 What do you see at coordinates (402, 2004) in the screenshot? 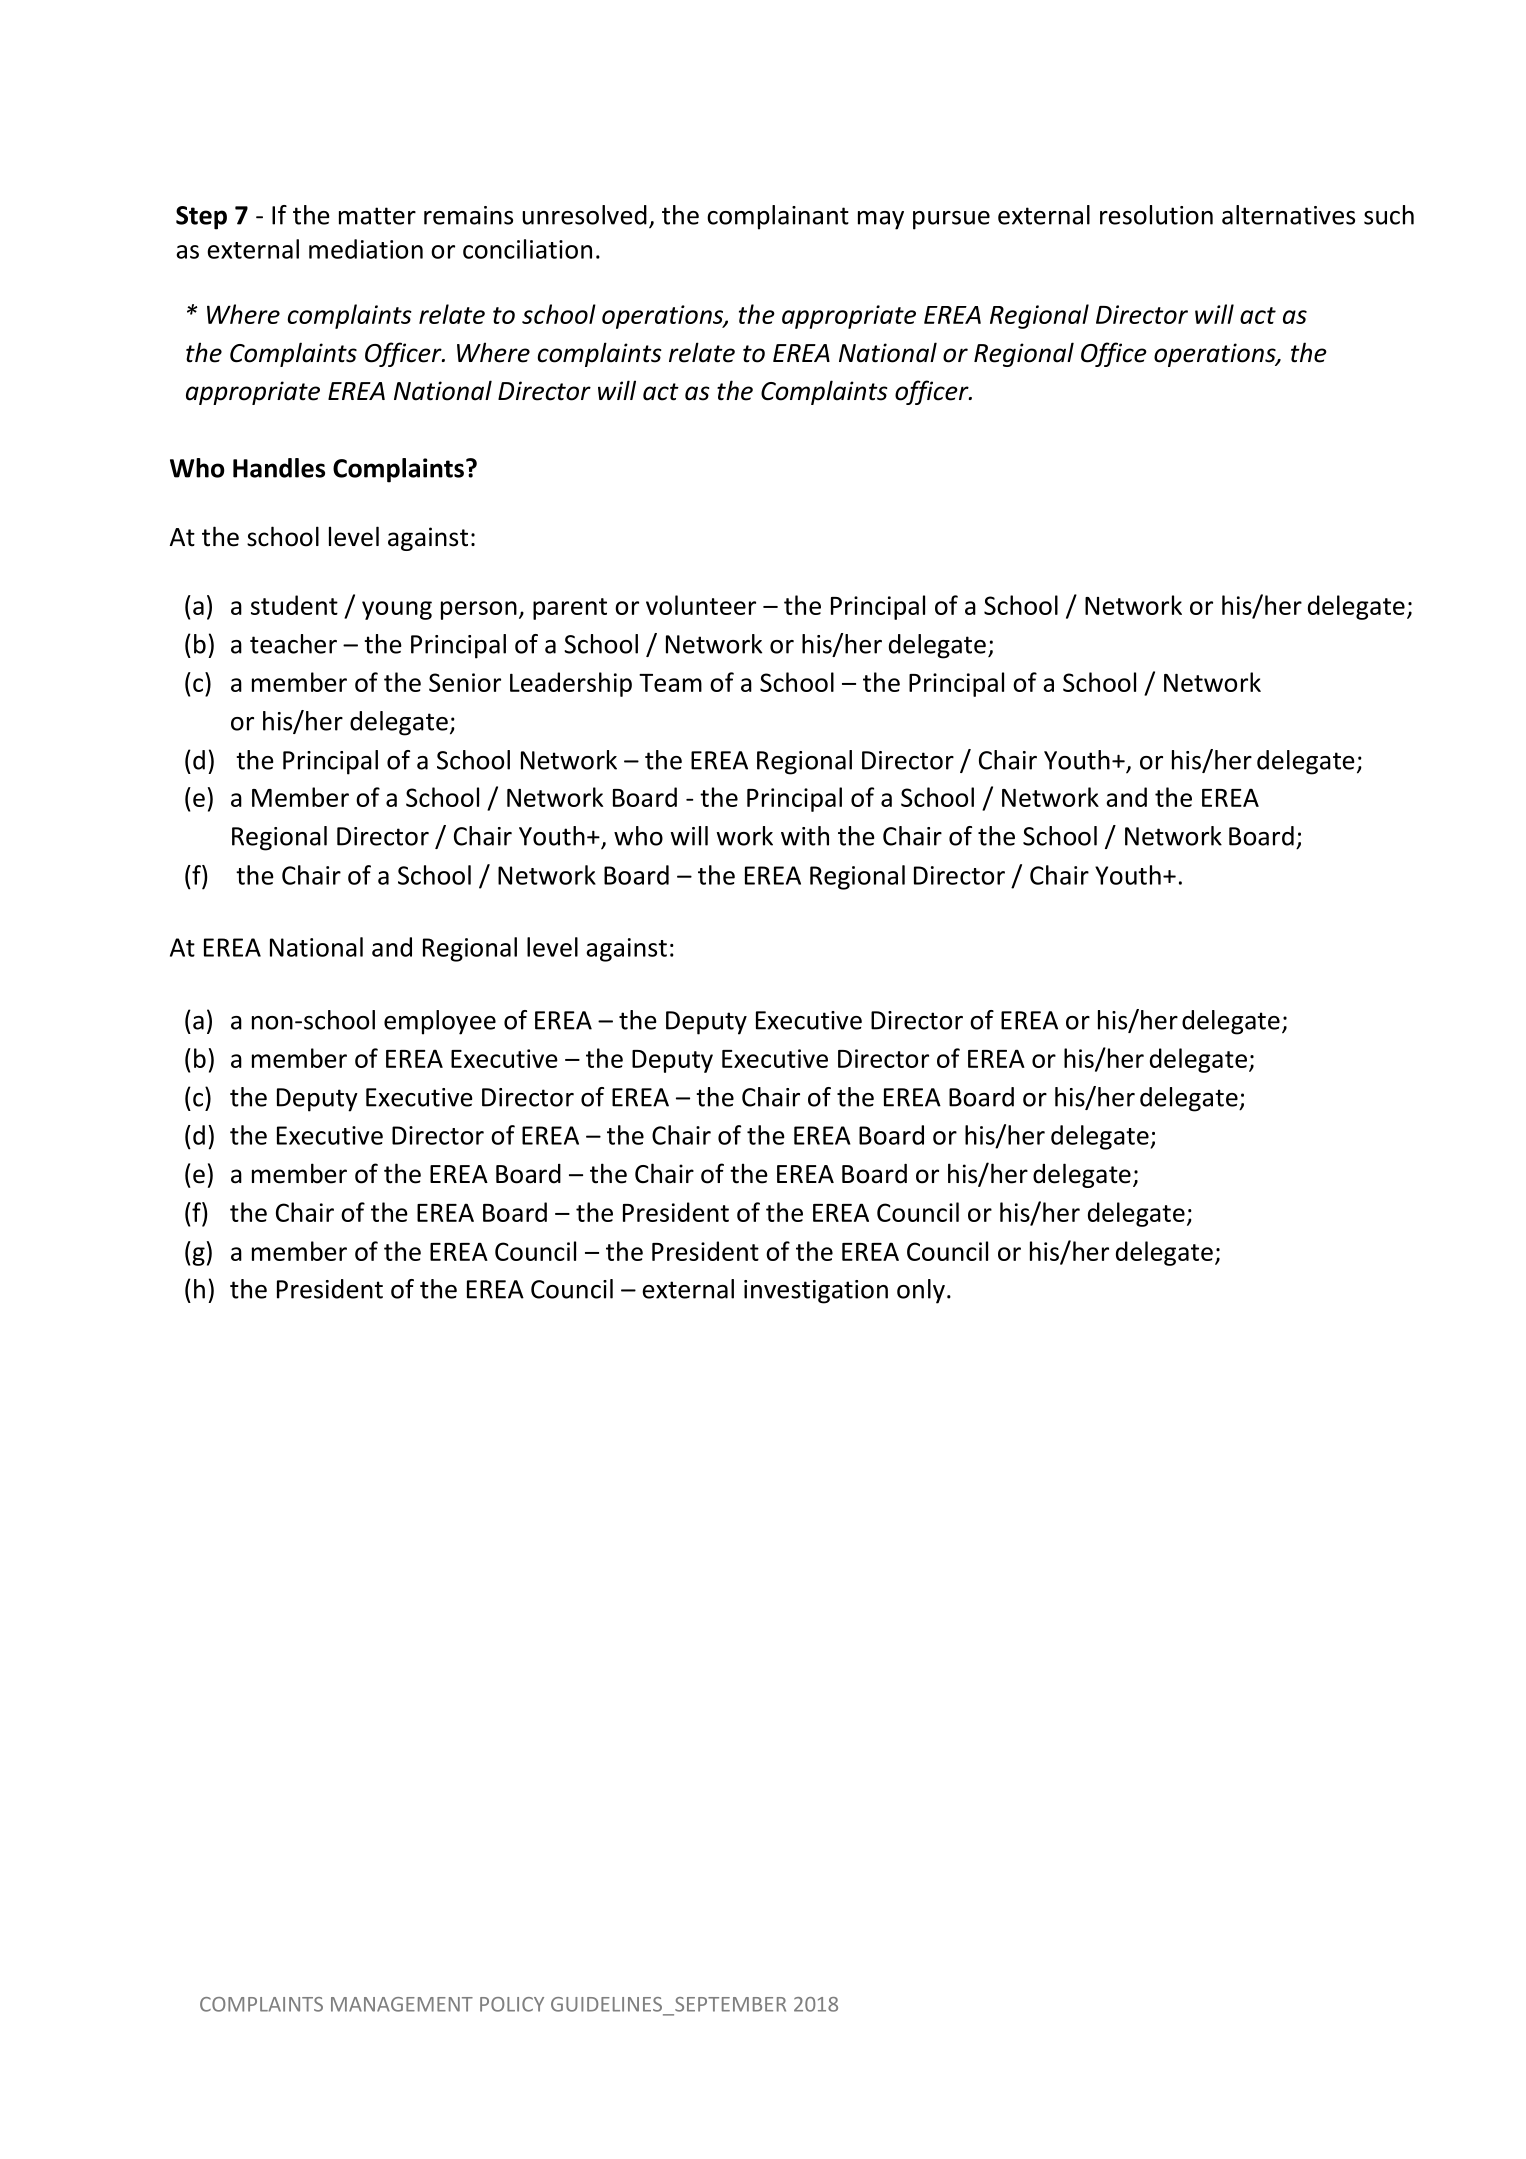
I see `MANAGEMENT` at bounding box center [402, 2004].
